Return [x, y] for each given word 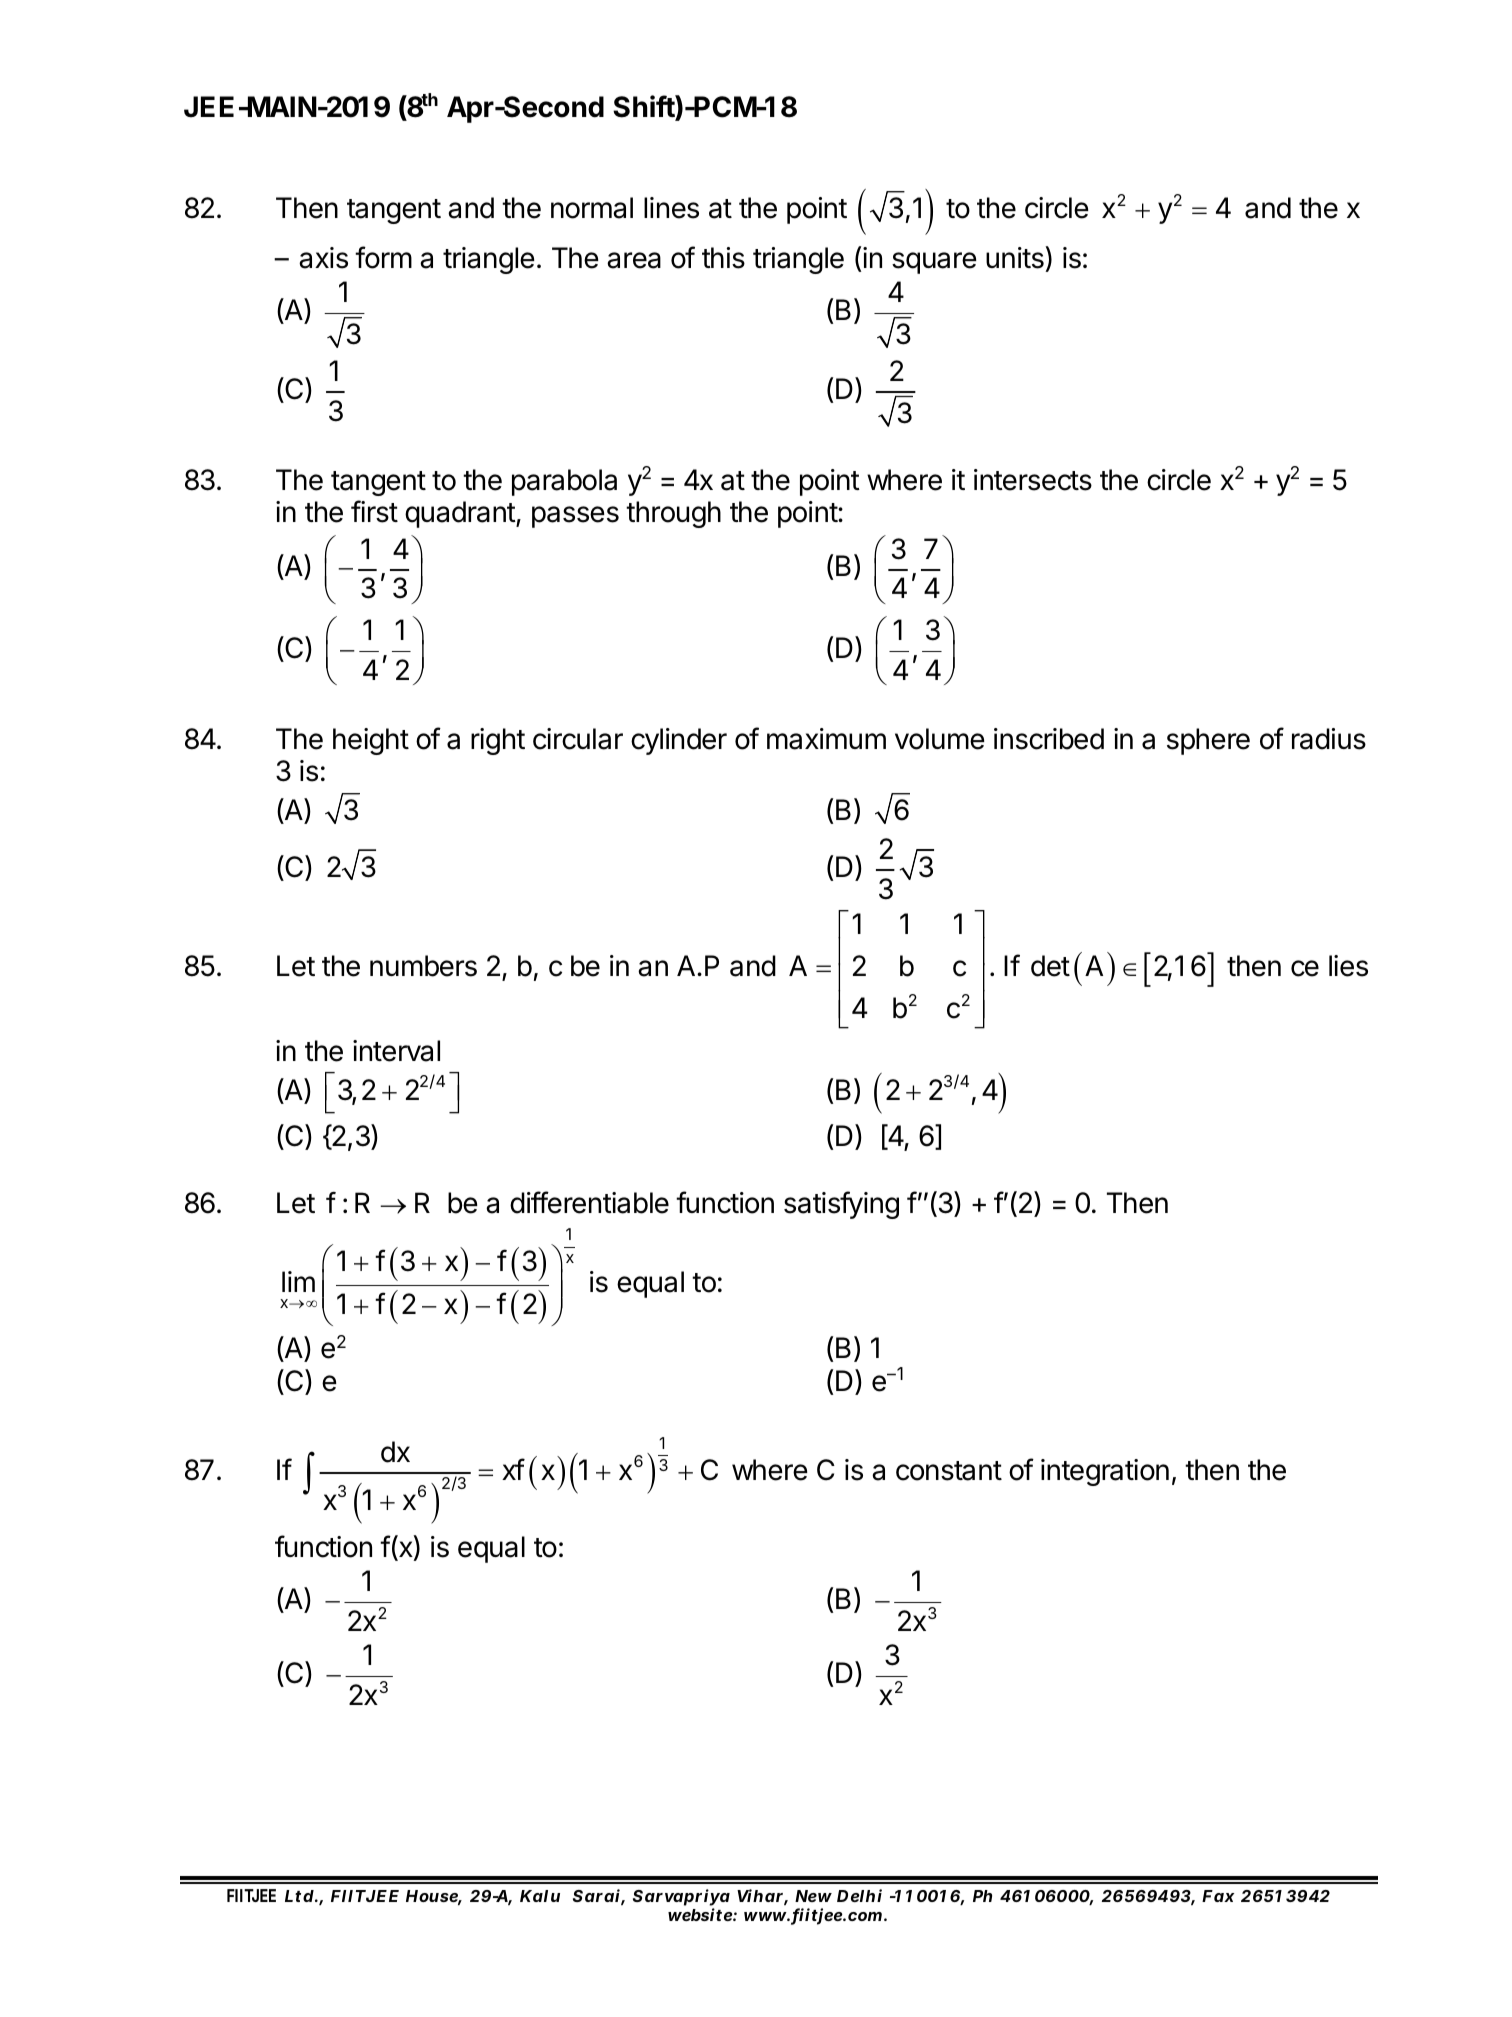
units [1016, 257]
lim [298, 1281]
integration [1105, 1472]
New [813, 1896]
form [383, 257]
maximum [826, 739]
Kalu [540, 1896]
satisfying [841, 1205]
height [371, 741]
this [723, 258]
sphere [1208, 741]
